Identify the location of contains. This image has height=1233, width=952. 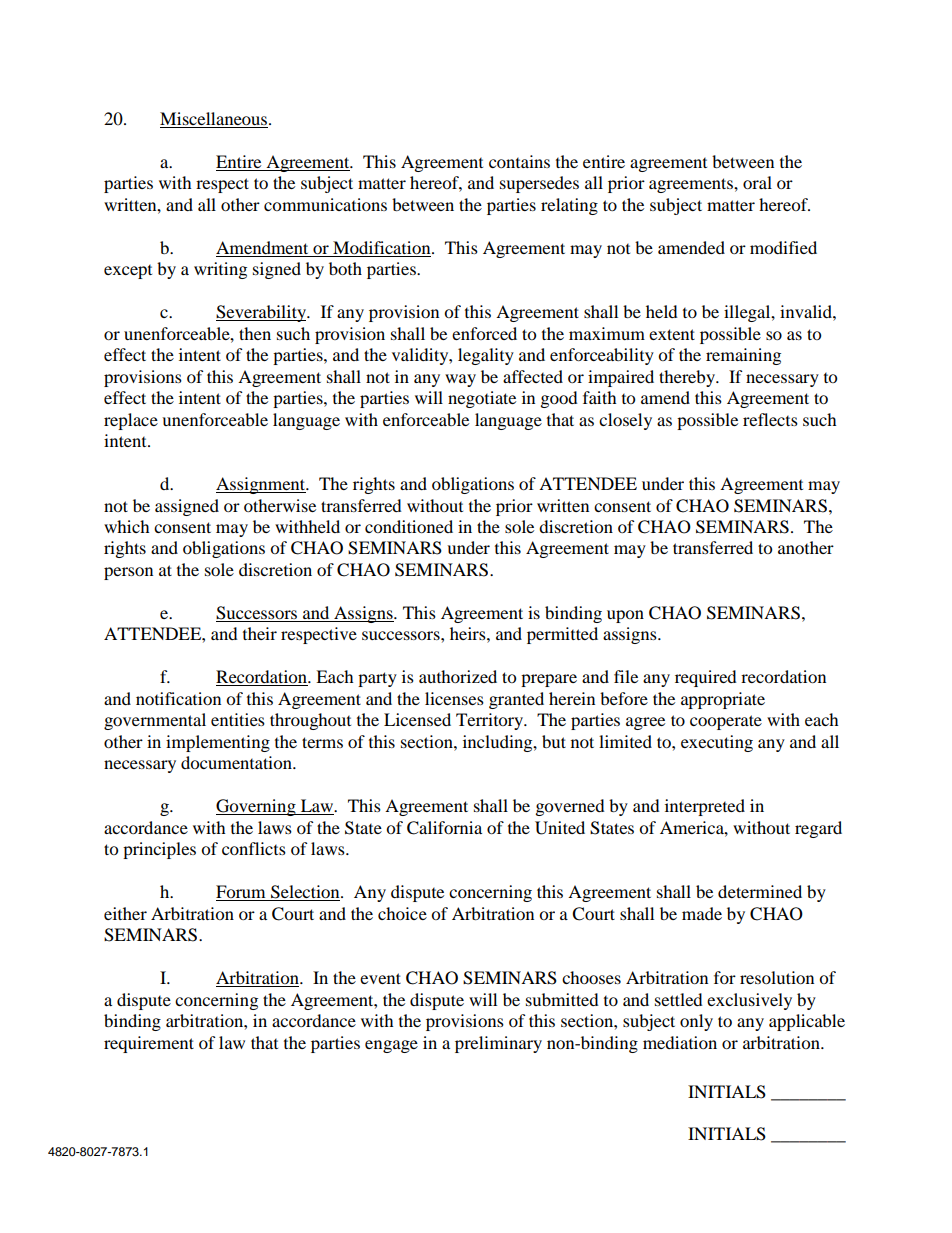
(519, 161).
